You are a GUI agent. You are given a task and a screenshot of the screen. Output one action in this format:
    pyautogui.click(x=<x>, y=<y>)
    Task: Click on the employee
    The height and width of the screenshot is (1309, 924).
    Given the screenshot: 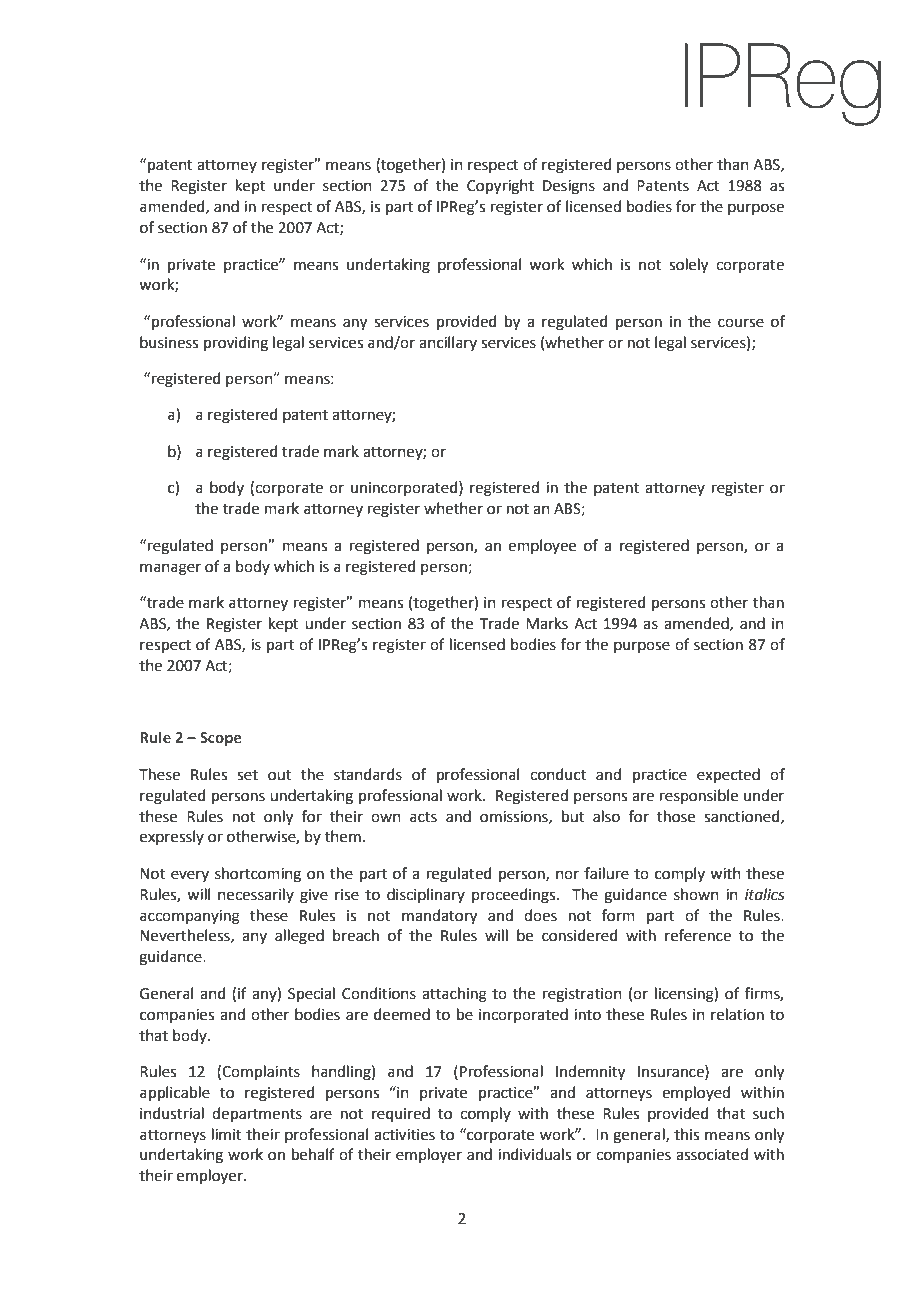 What is the action you would take?
    pyautogui.click(x=542, y=546)
